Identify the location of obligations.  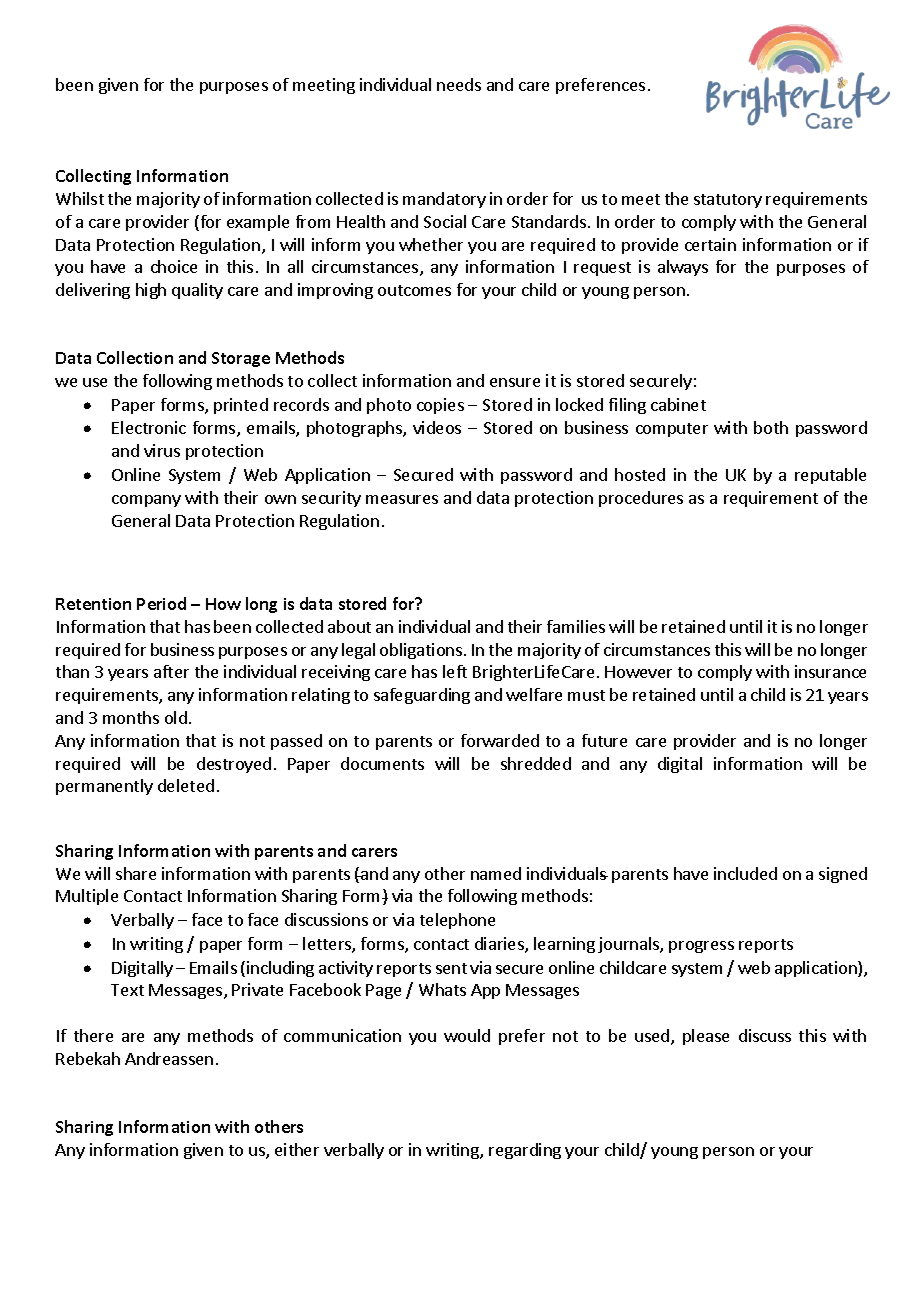
(421, 651).
